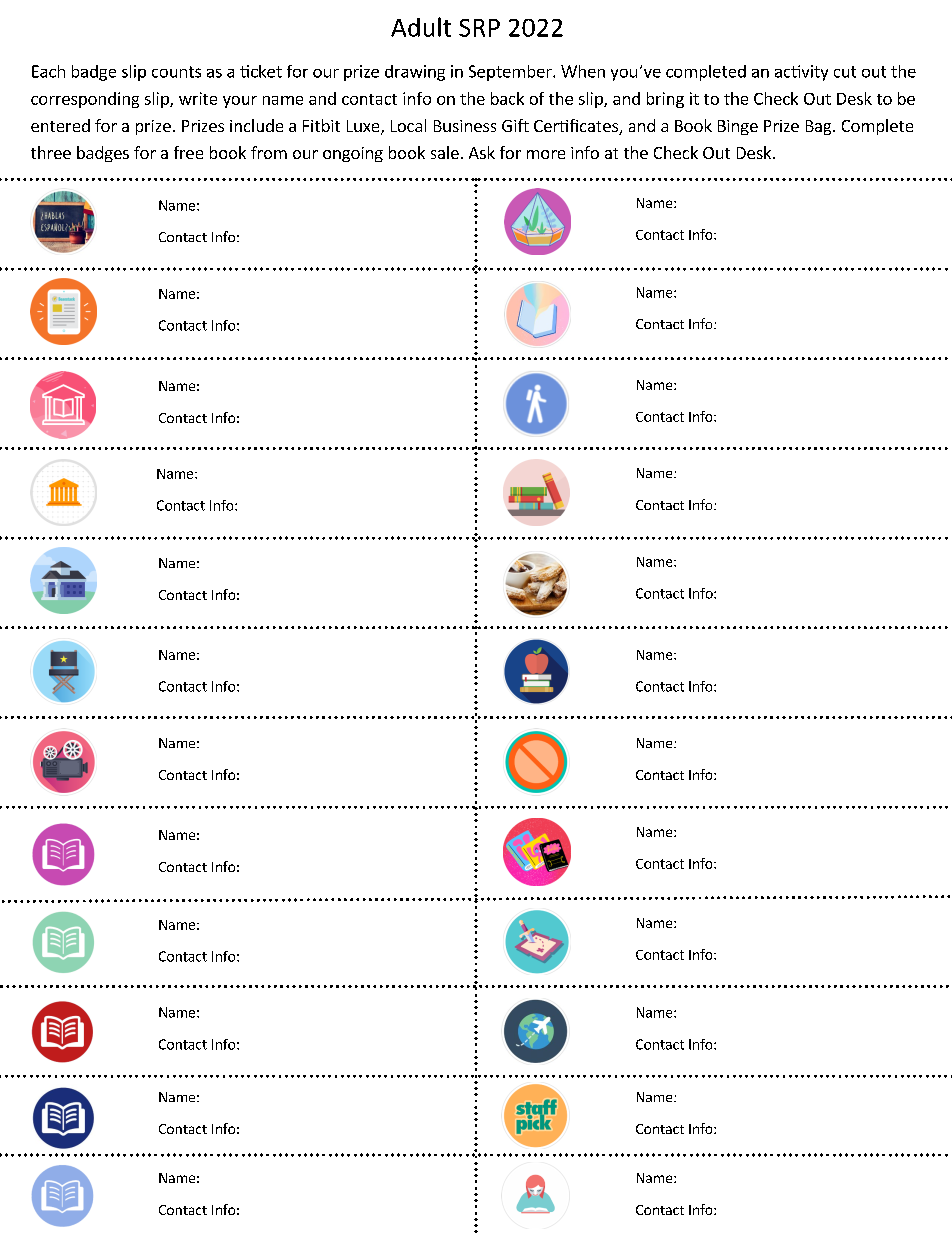 This screenshot has height=1233, width=952. I want to click on bring, so click(665, 100).
